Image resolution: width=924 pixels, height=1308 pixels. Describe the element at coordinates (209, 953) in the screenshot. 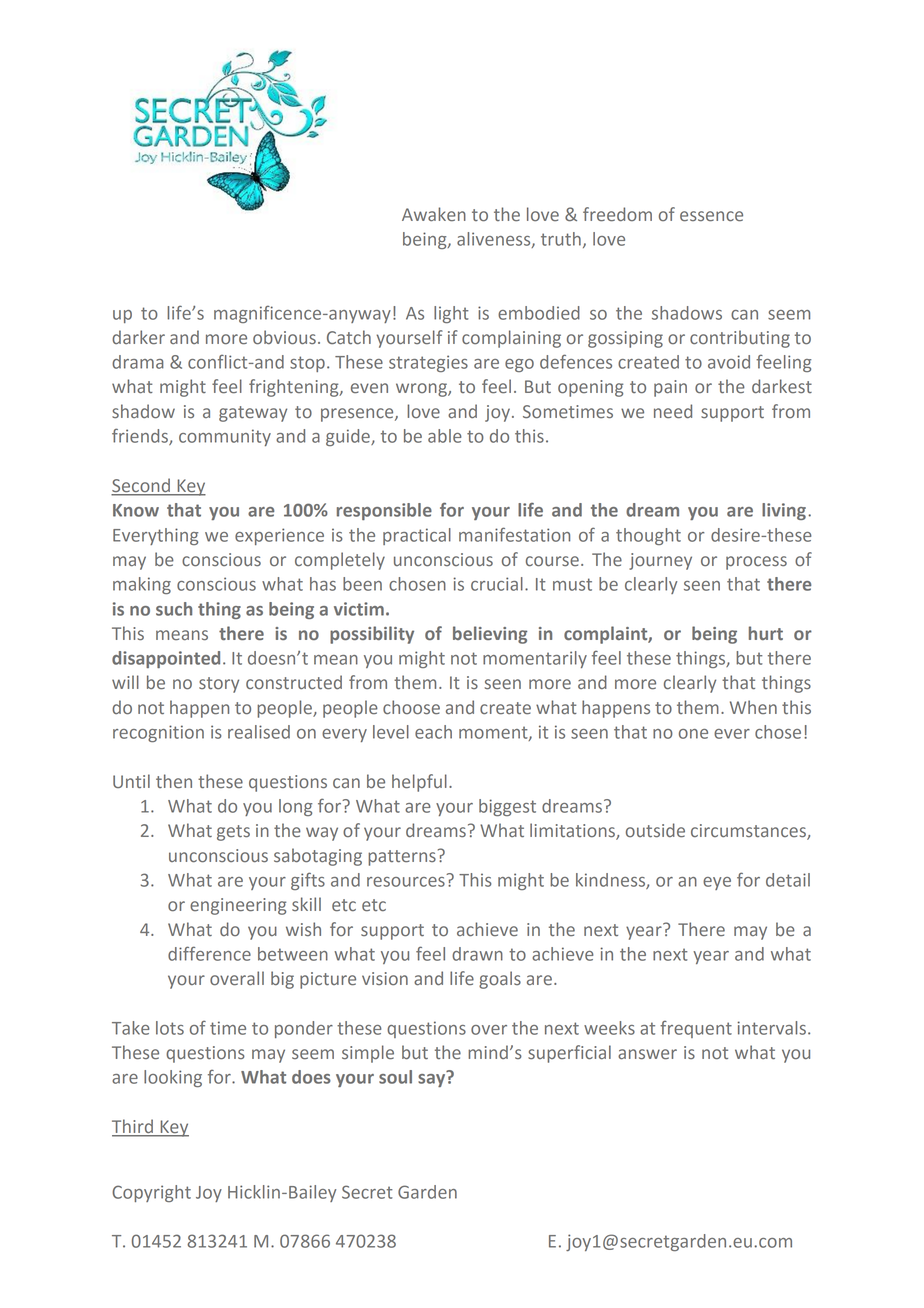

I see `difference` at that location.
